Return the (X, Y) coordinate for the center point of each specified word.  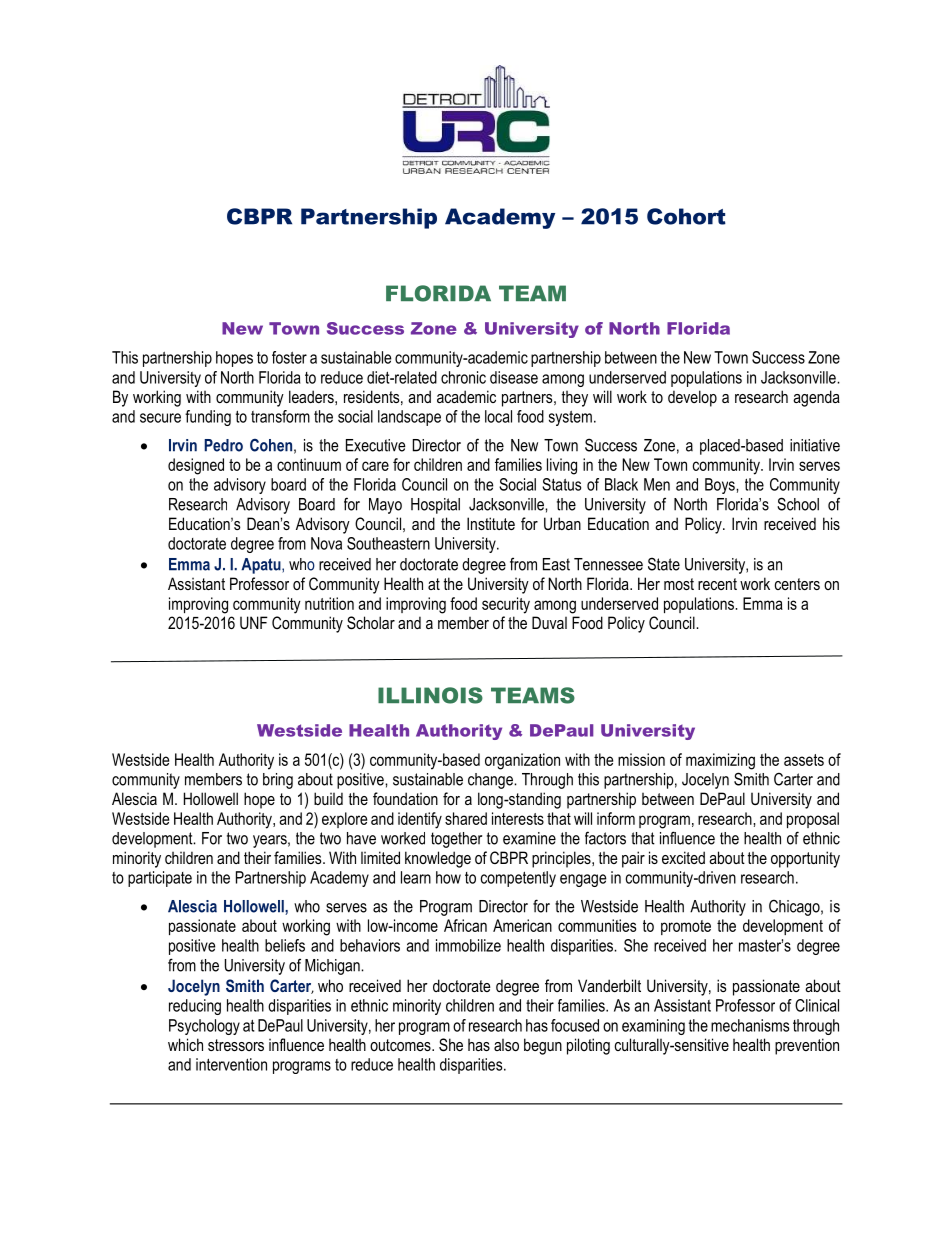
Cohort (686, 216)
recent (717, 584)
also (506, 1045)
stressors (236, 1045)
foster (289, 357)
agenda (816, 398)
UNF (254, 622)
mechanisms (750, 1025)
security (506, 605)
